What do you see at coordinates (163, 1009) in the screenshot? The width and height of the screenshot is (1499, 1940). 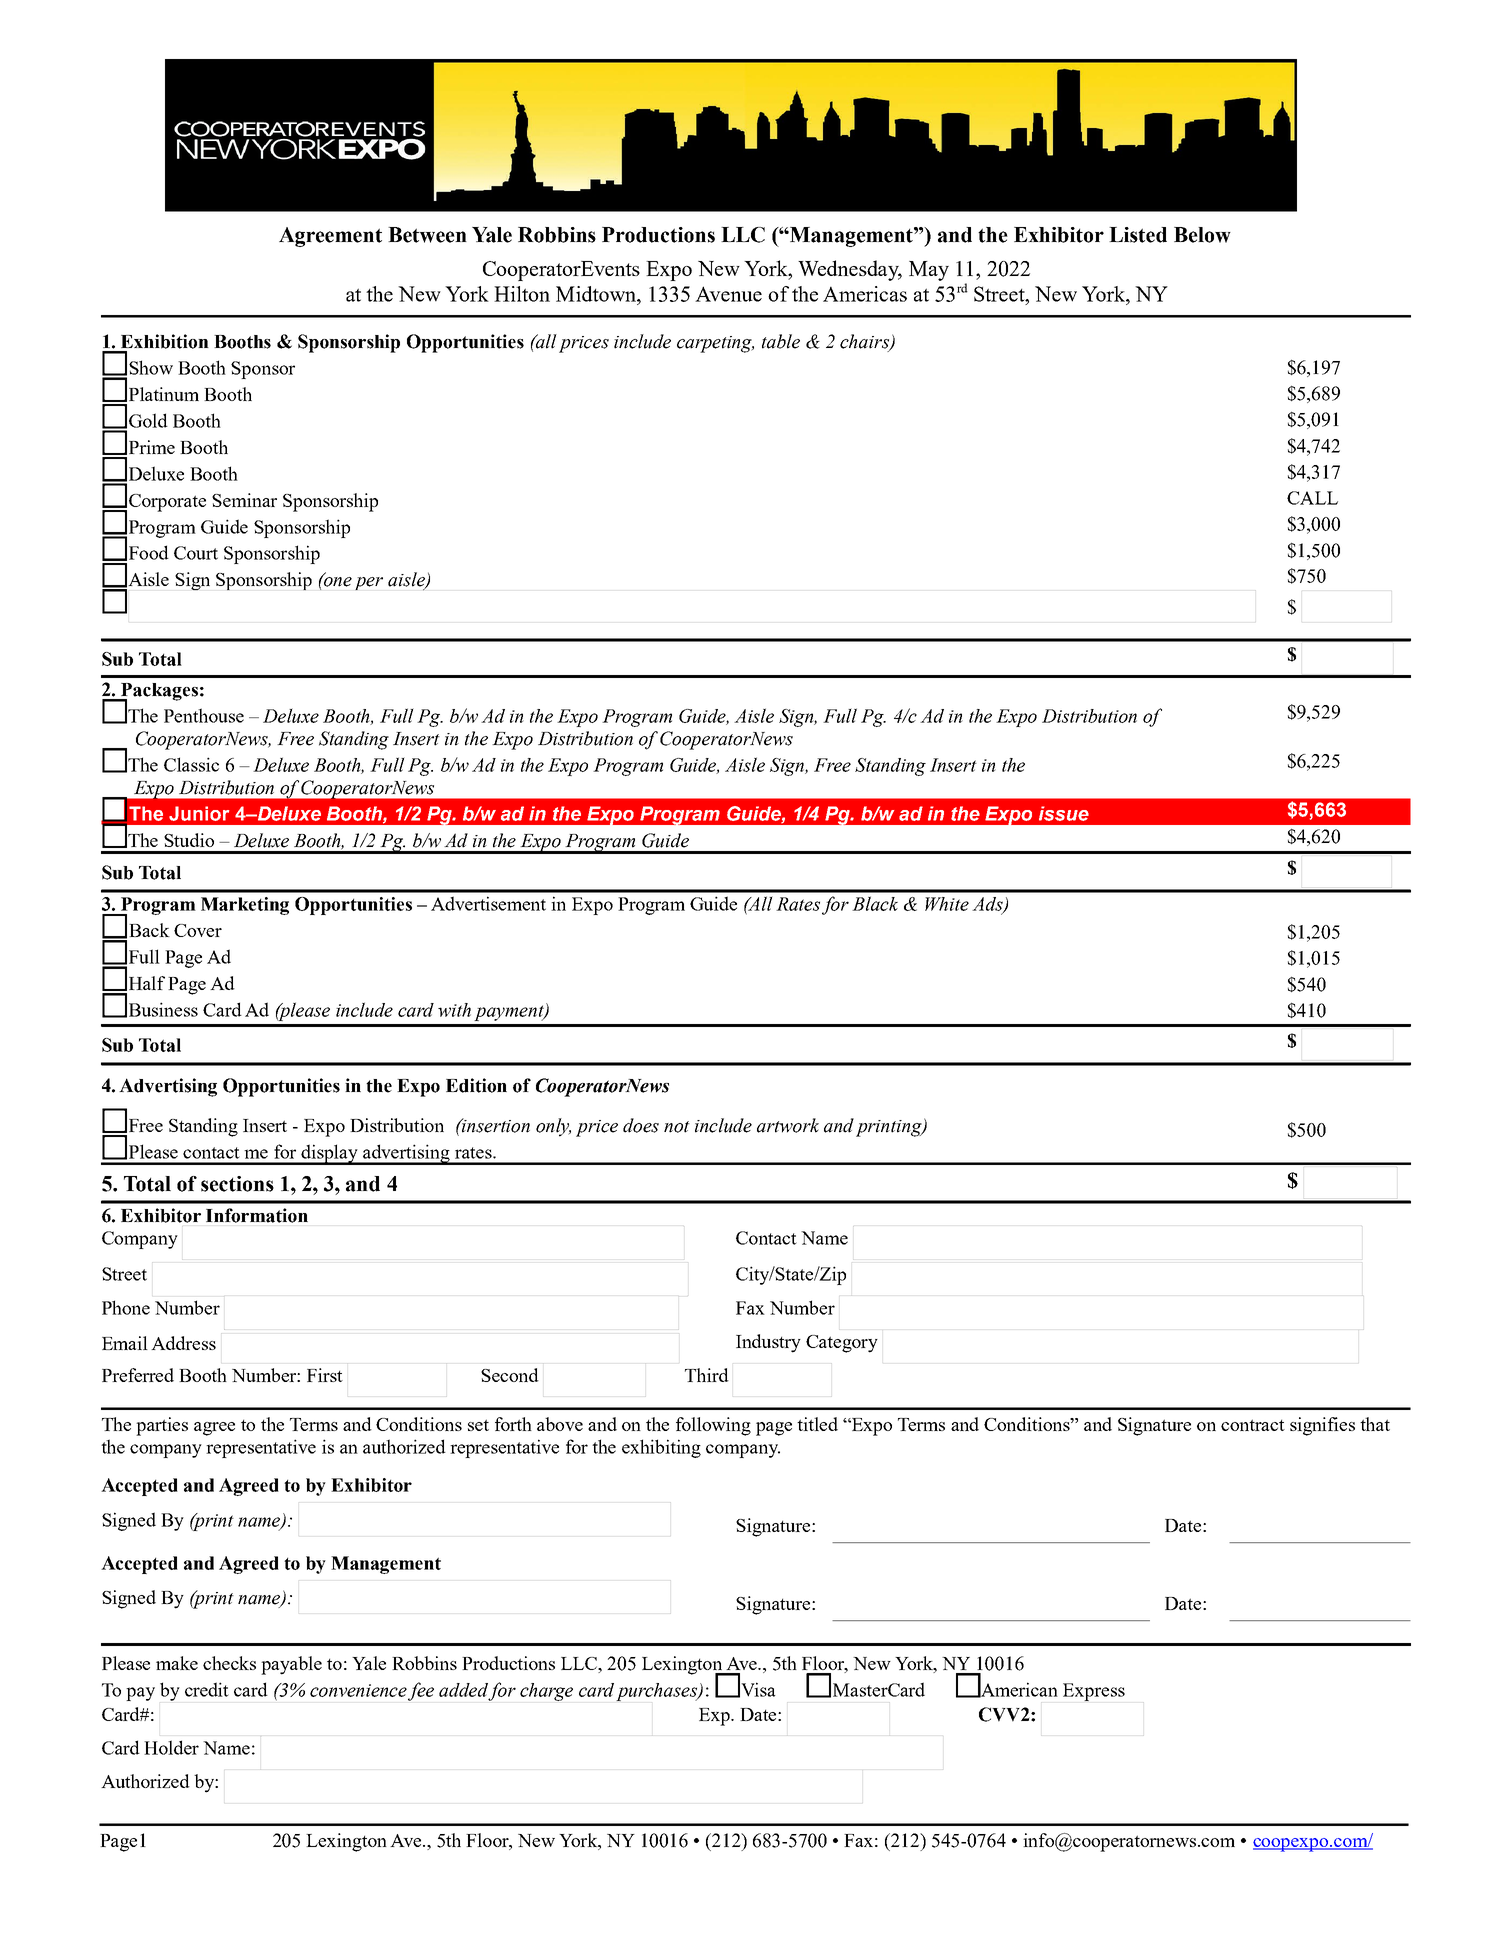 I see `Business` at bounding box center [163, 1009].
